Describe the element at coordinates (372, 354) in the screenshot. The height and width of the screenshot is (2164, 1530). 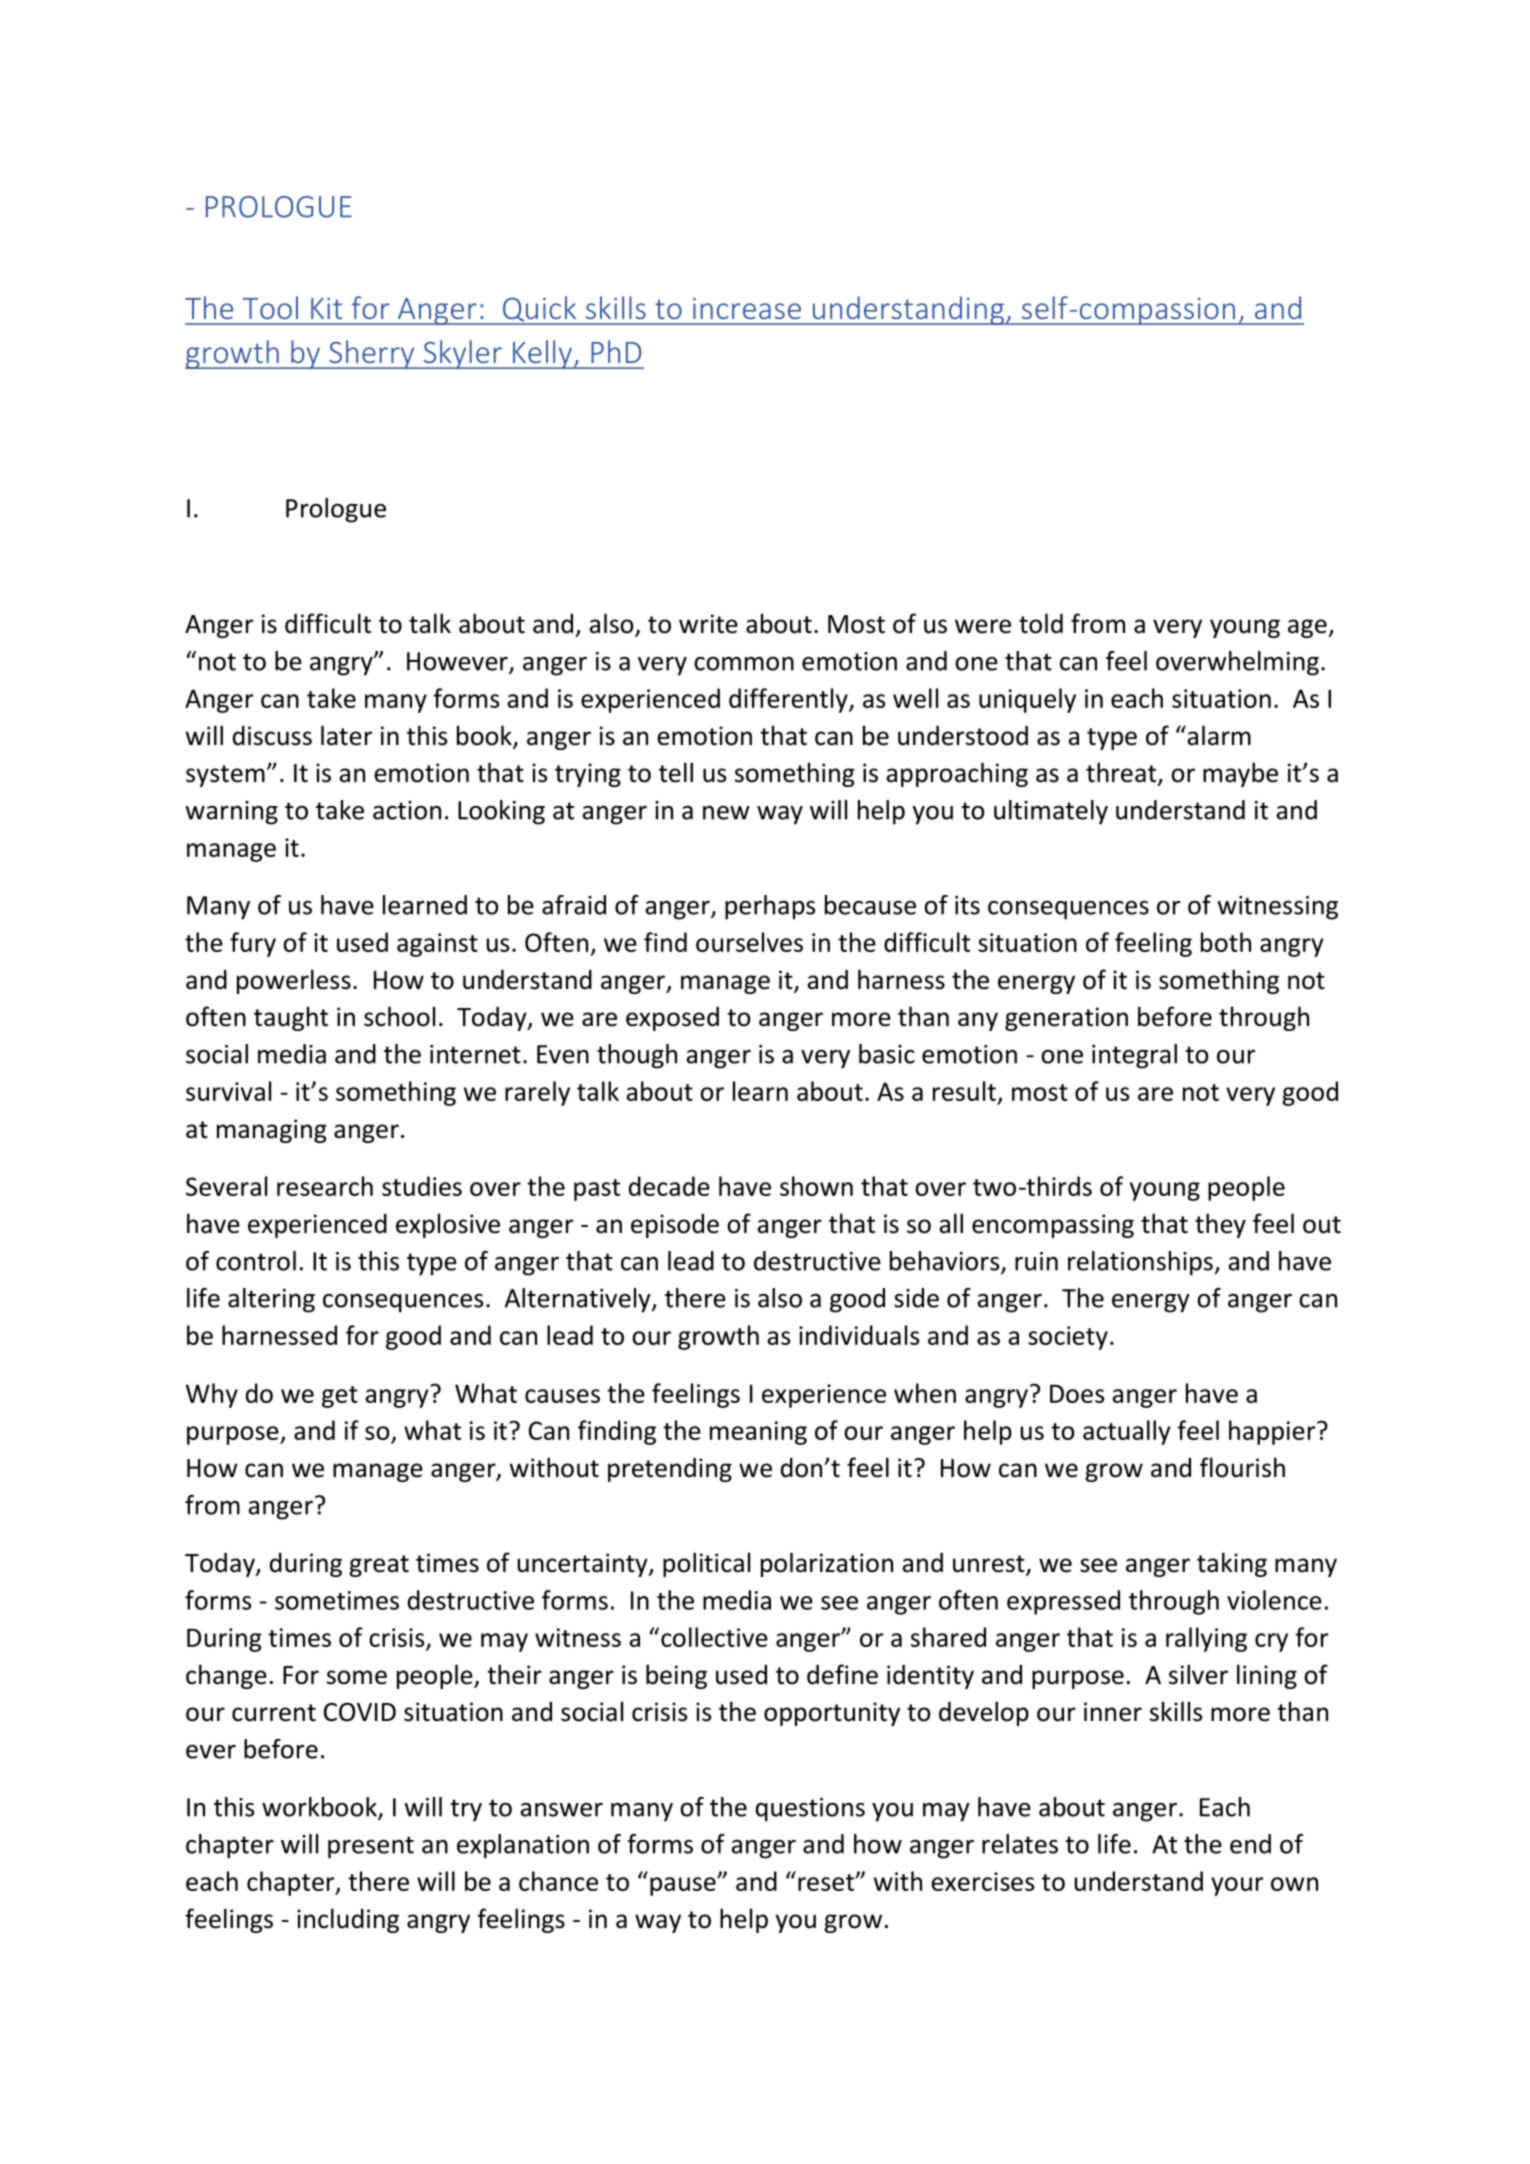
I see `Sherry` at that location.
